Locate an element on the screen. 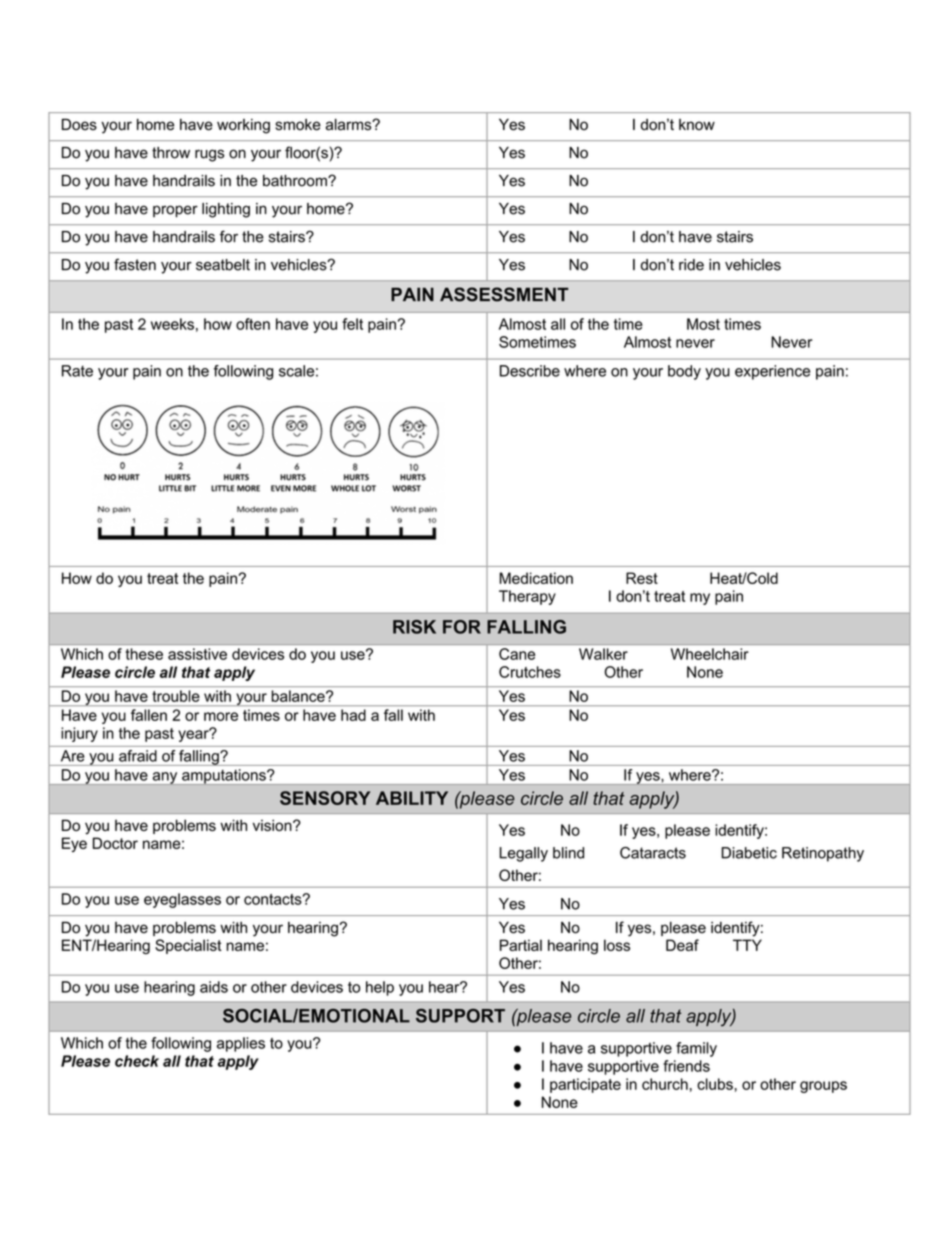 Image resolution: width=952 pixels, height=1233 pixels. check is located at coordinates (137, 1061).
